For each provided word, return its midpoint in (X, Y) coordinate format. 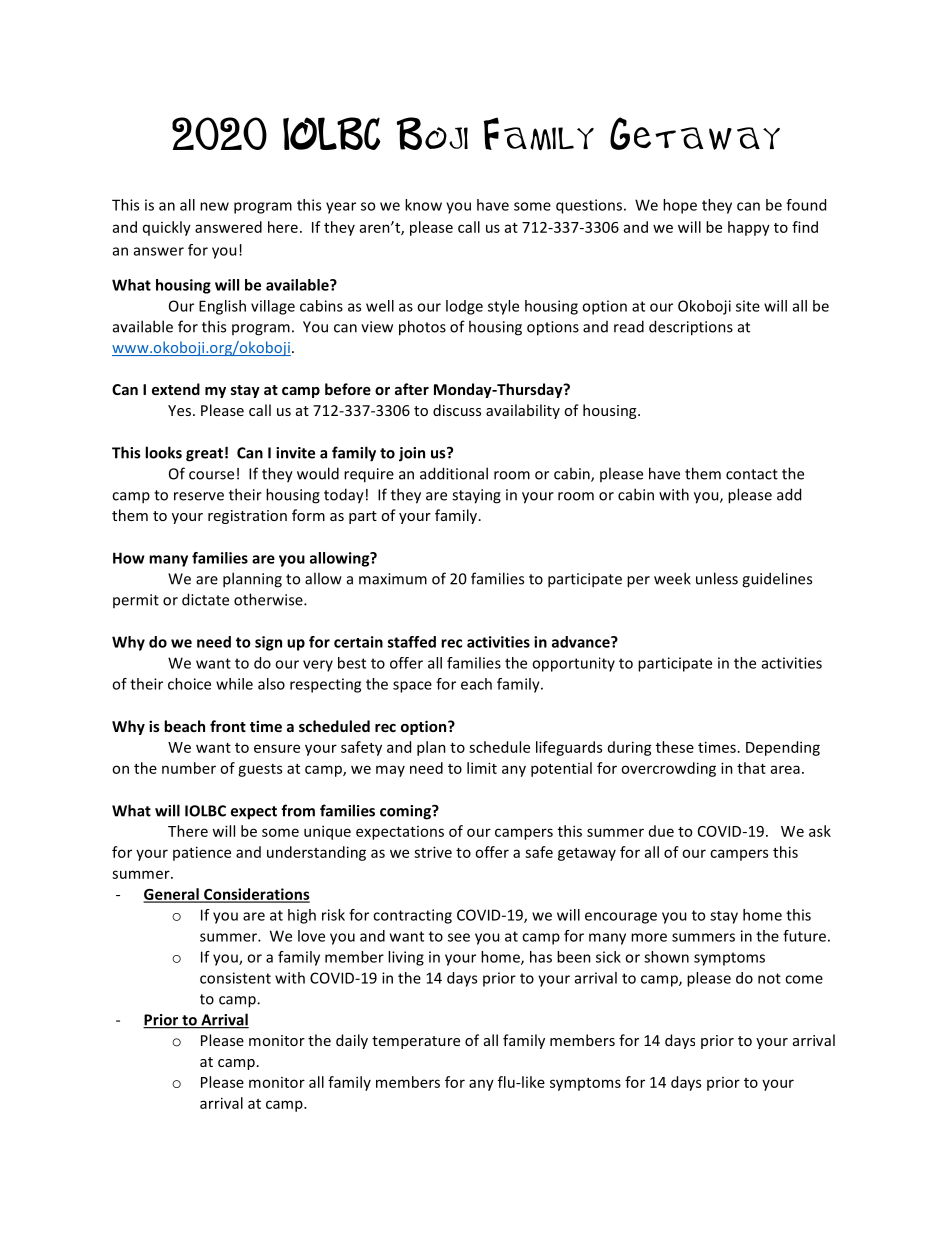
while (234, 684)
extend (176, 389)
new (214, 206)
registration (247, 517)
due (661, 831)
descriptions (691, 328)
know (423, 205)
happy (749, 228)
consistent (235, 978)
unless (717, 578)
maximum (393, 579)
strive (433, 852)
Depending (783, 748)
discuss (457, 410)
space (412, 687)
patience (202, 853)
